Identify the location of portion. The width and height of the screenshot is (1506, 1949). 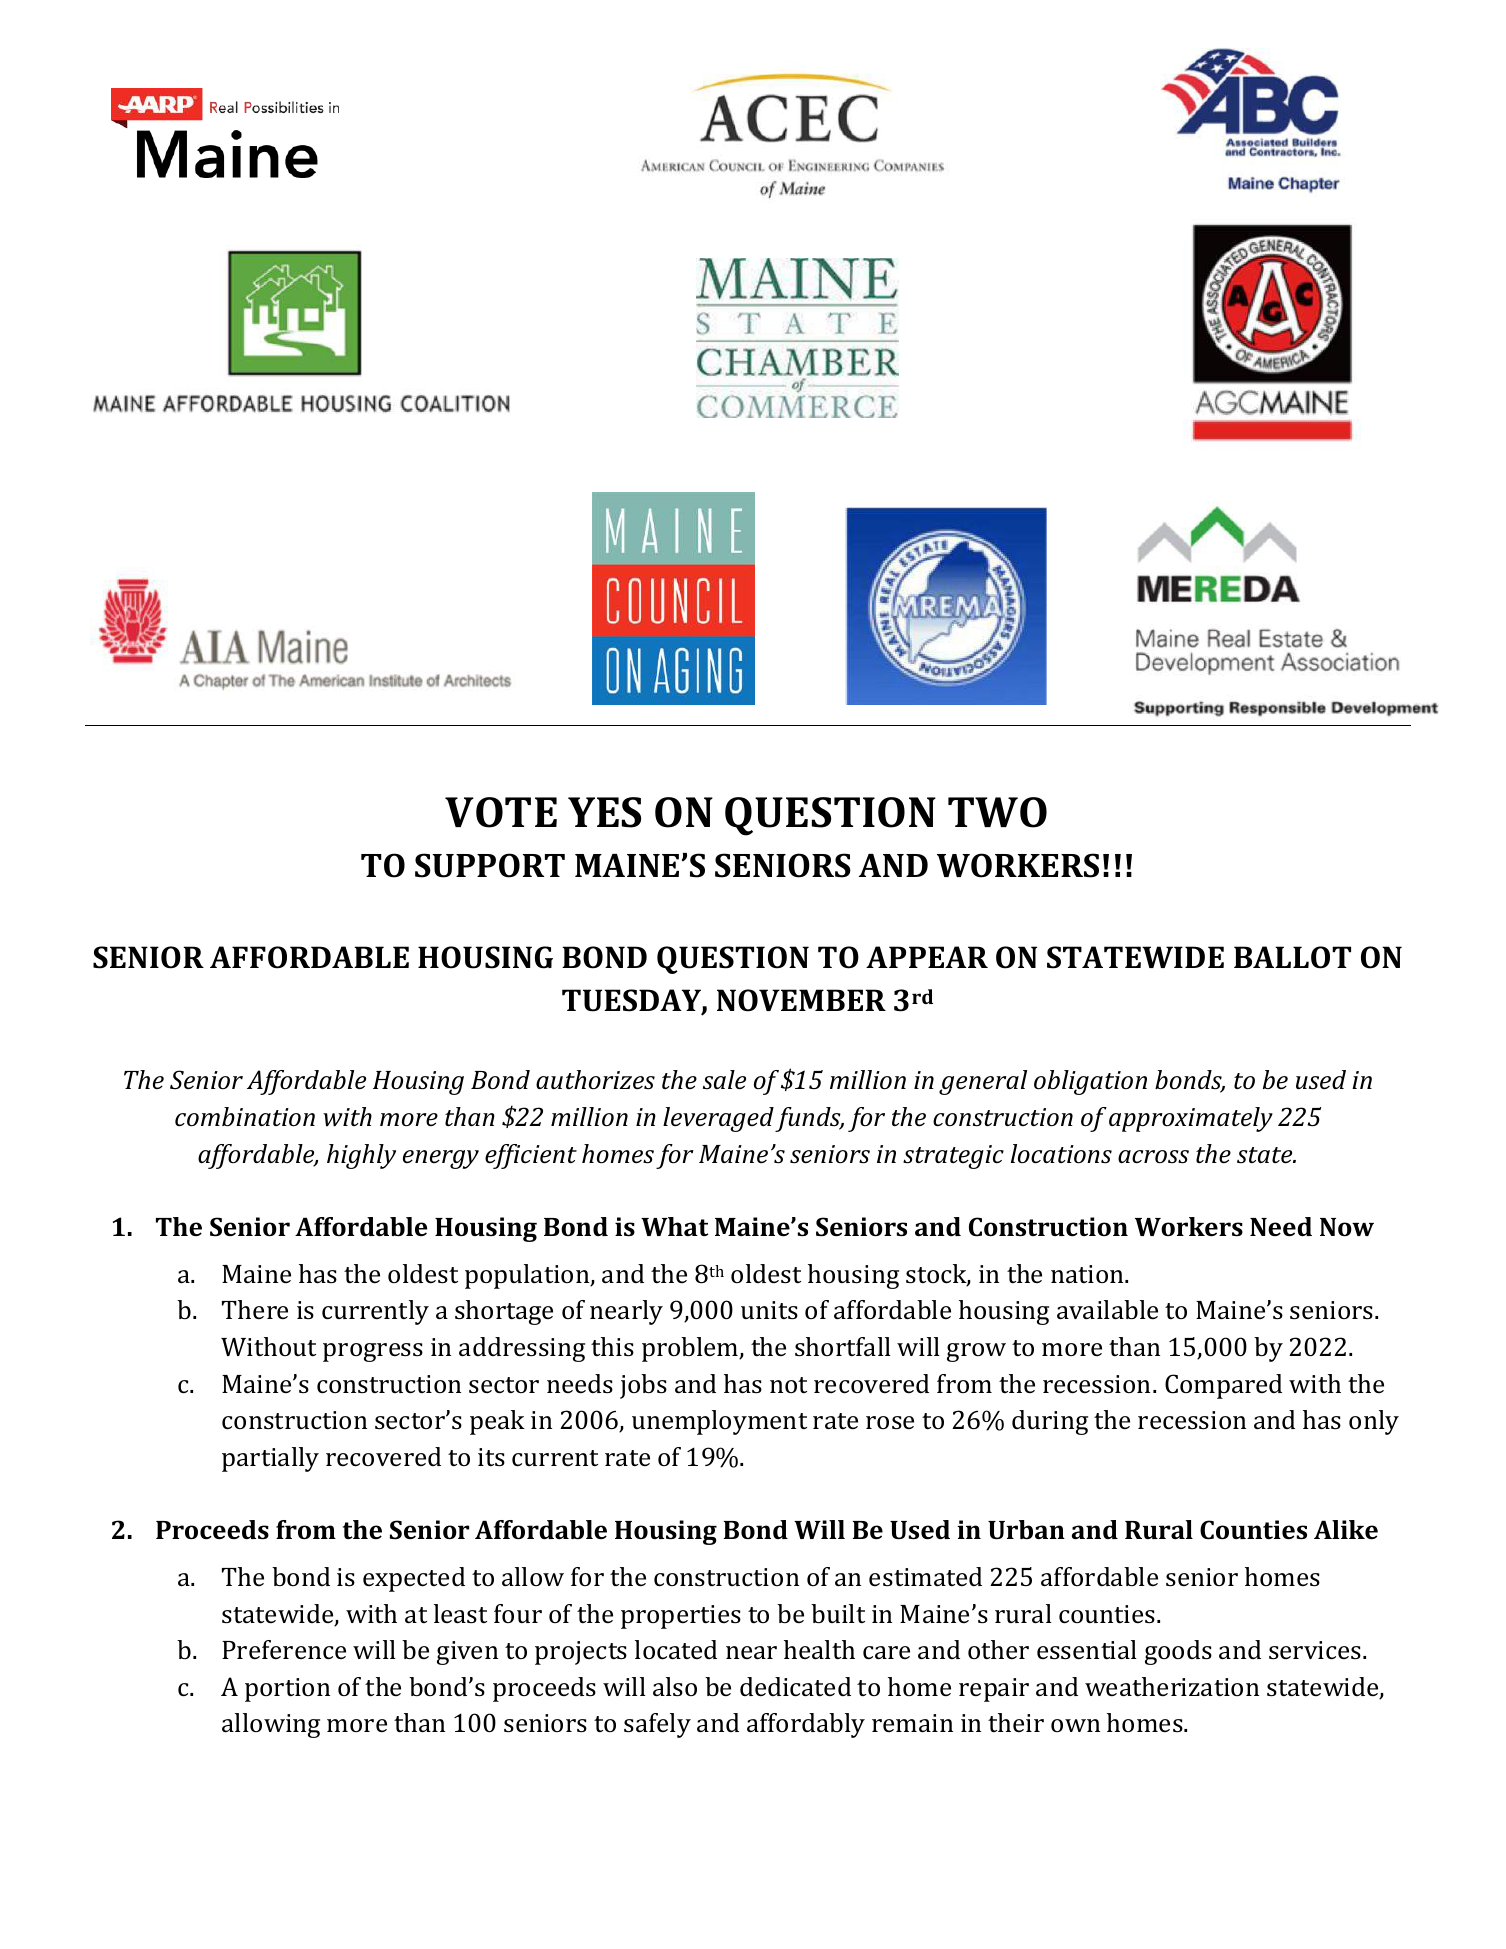
(287, 1690).
